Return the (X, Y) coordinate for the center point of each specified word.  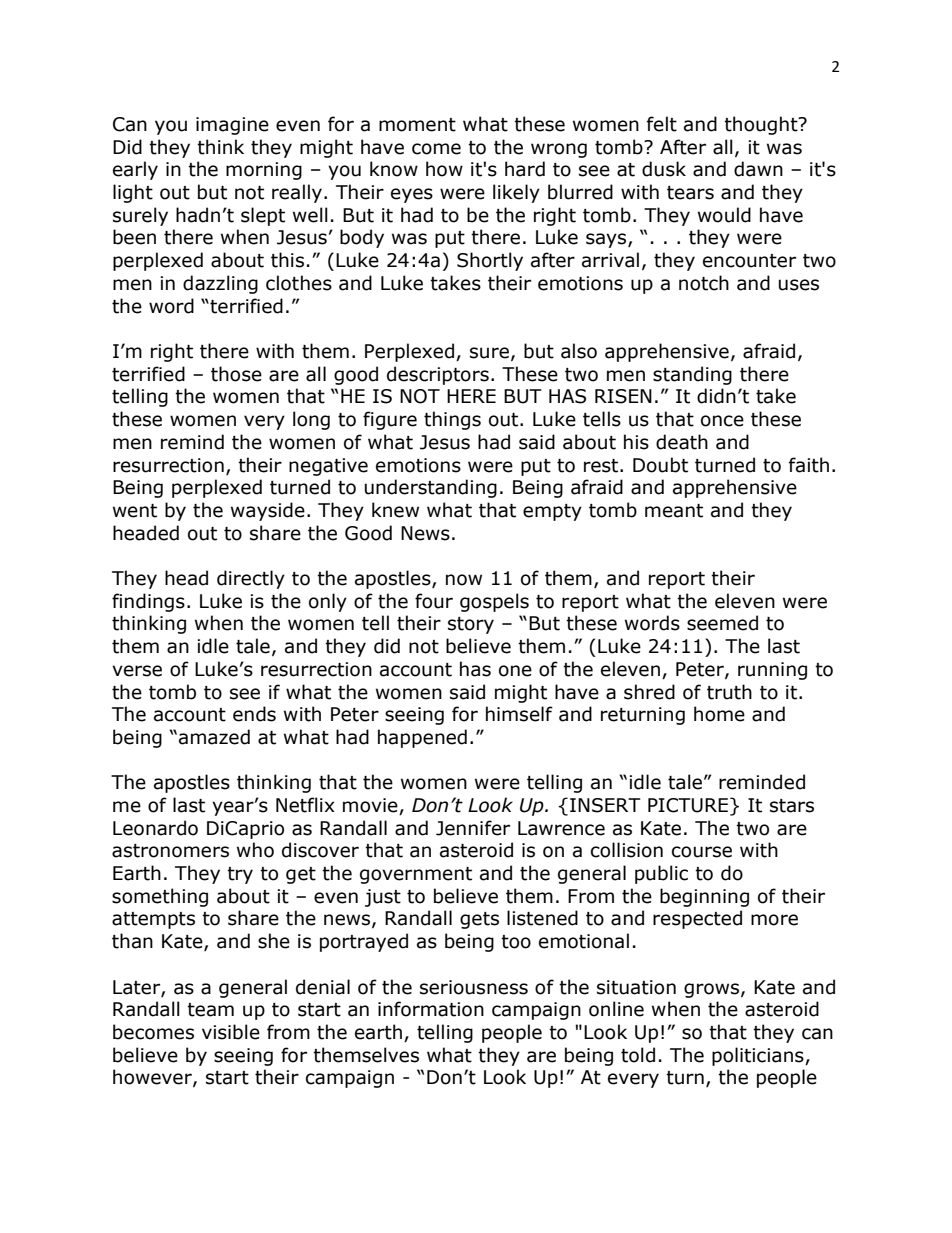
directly (251, 579)
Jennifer (473, 828)
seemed (722, 623)
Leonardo (155, 828)
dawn (758, 169)
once (722, 421)
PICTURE (688, 805)
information (431, 1009)
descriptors (438, 375)
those (236, 374)
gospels (494, 602)
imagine (232, 126)
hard (525, 169)
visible (231, 1032)
